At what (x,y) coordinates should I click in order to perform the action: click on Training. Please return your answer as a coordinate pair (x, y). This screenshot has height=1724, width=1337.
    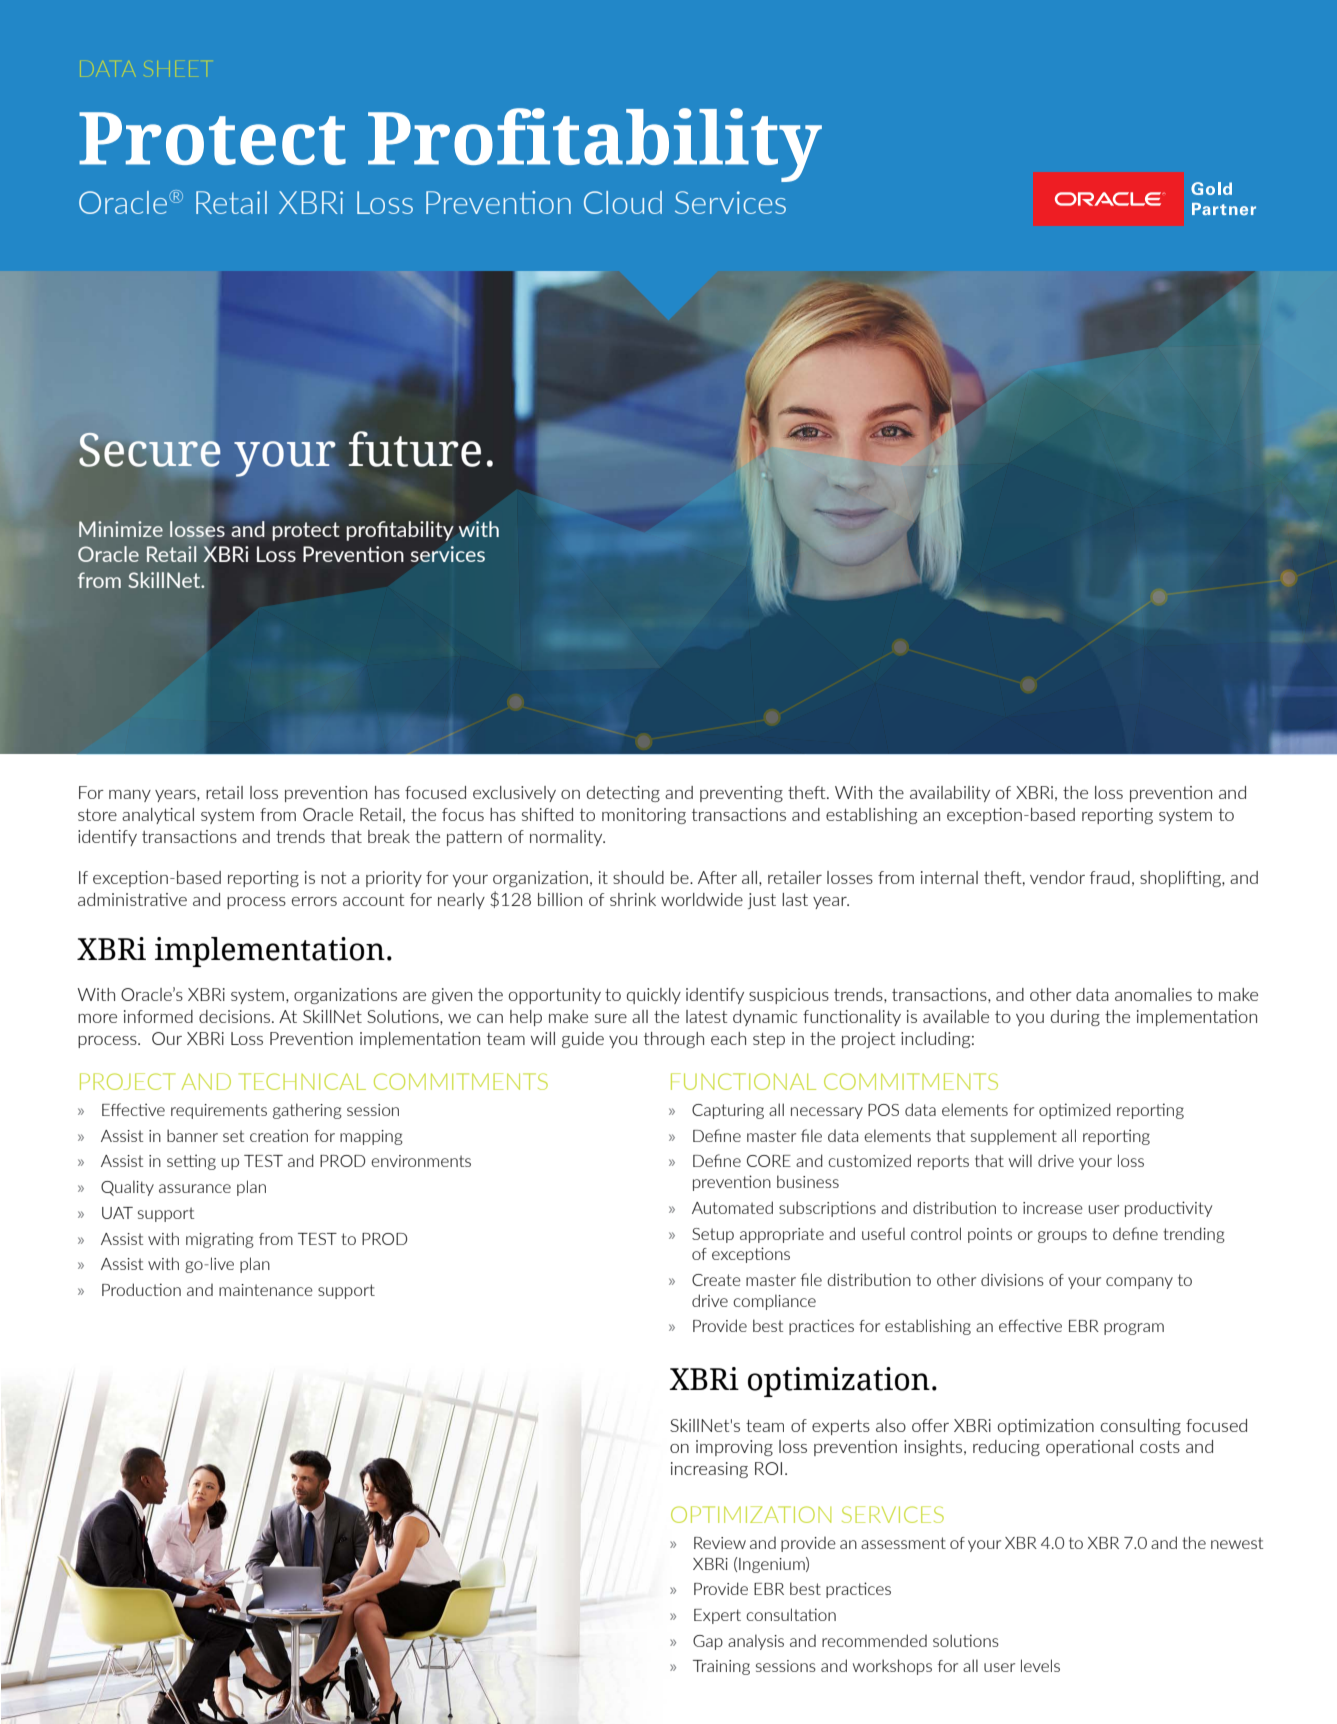
    Looking at the image, I should click on (721, 1667).
